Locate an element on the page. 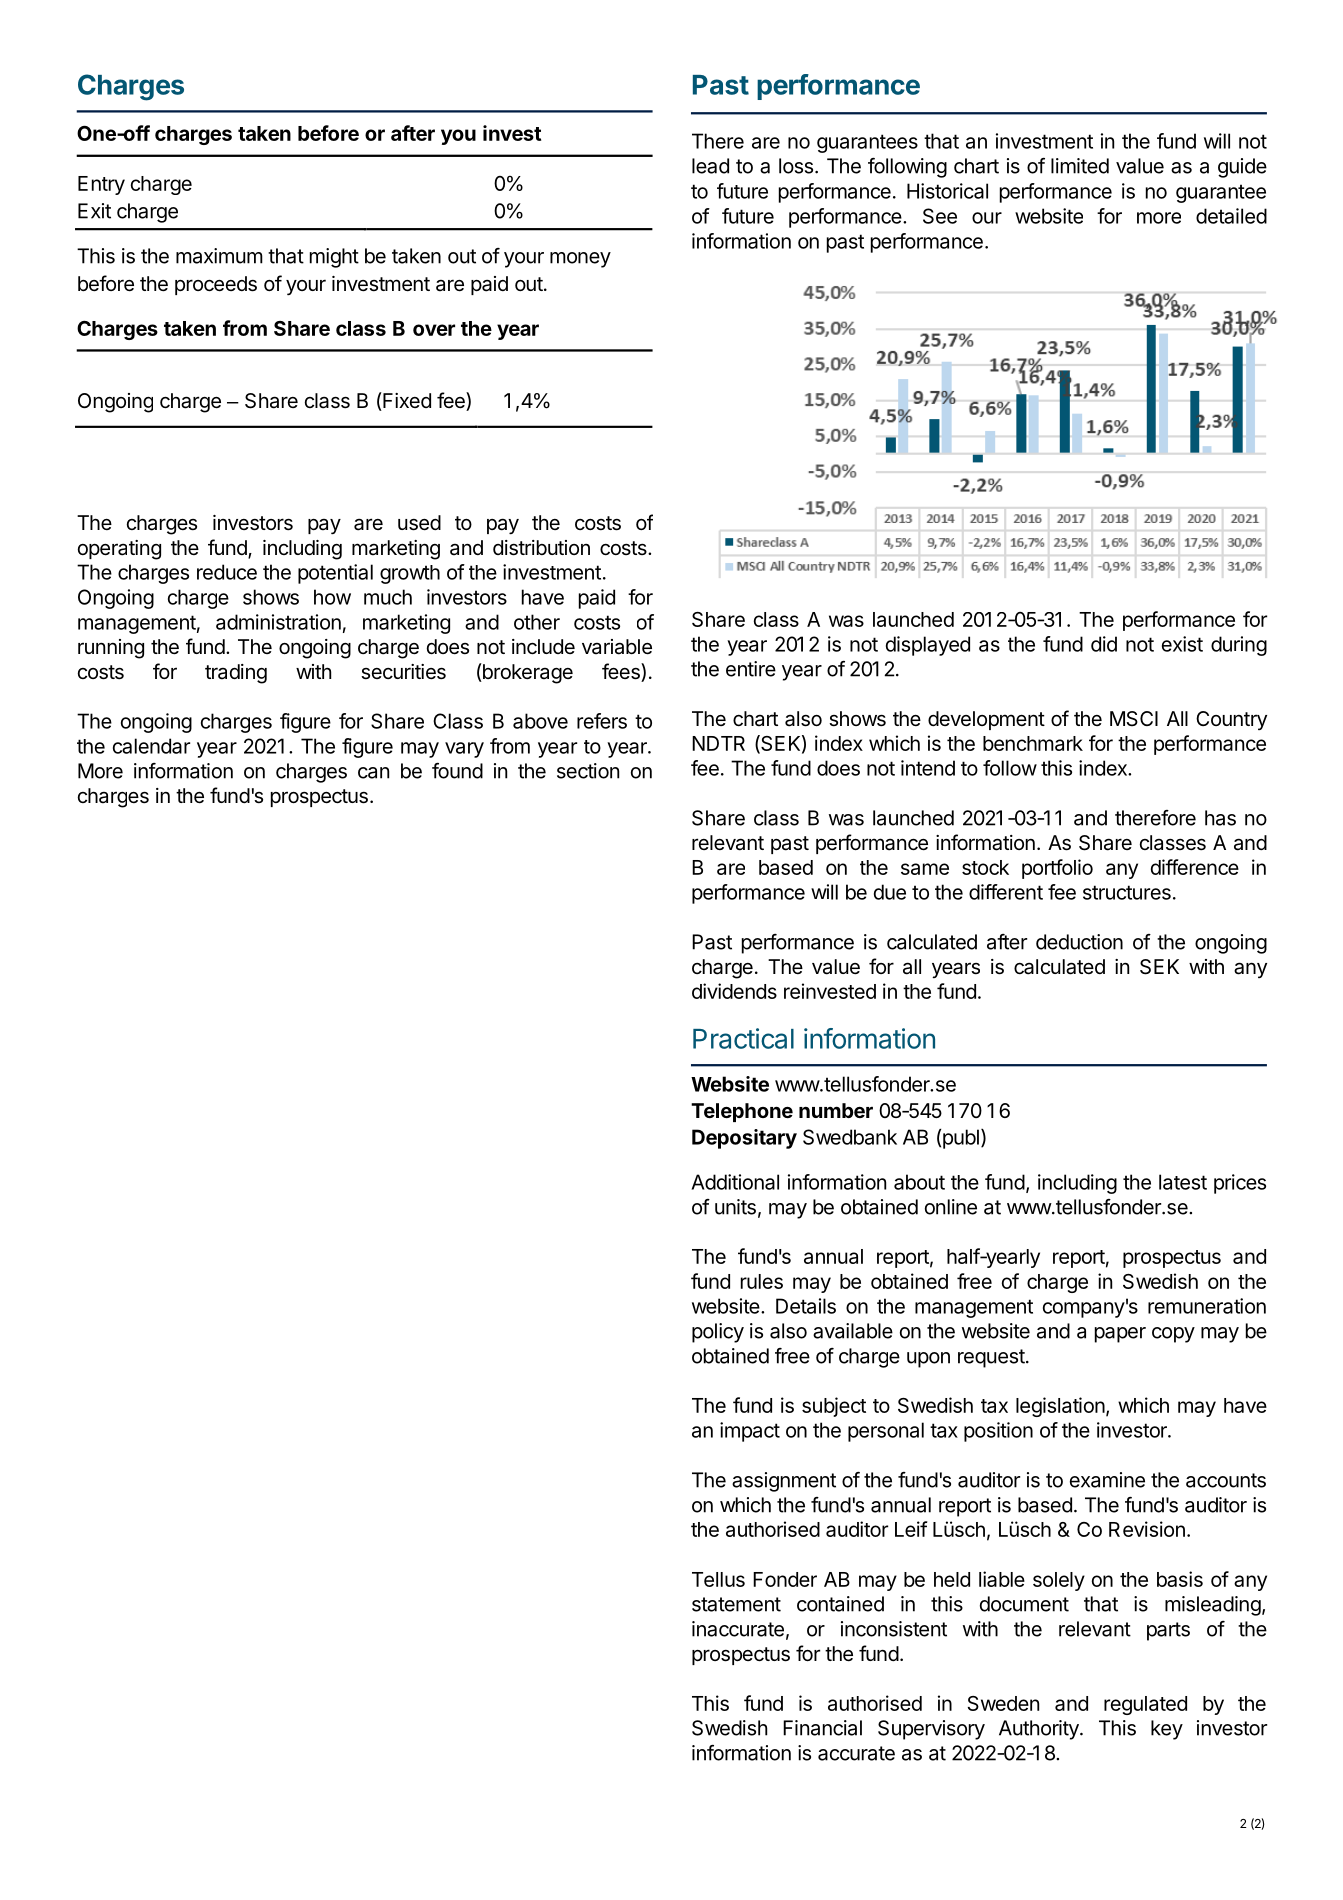 This page has height=1900, width=1343. money is located at coordinates (580, 260).
